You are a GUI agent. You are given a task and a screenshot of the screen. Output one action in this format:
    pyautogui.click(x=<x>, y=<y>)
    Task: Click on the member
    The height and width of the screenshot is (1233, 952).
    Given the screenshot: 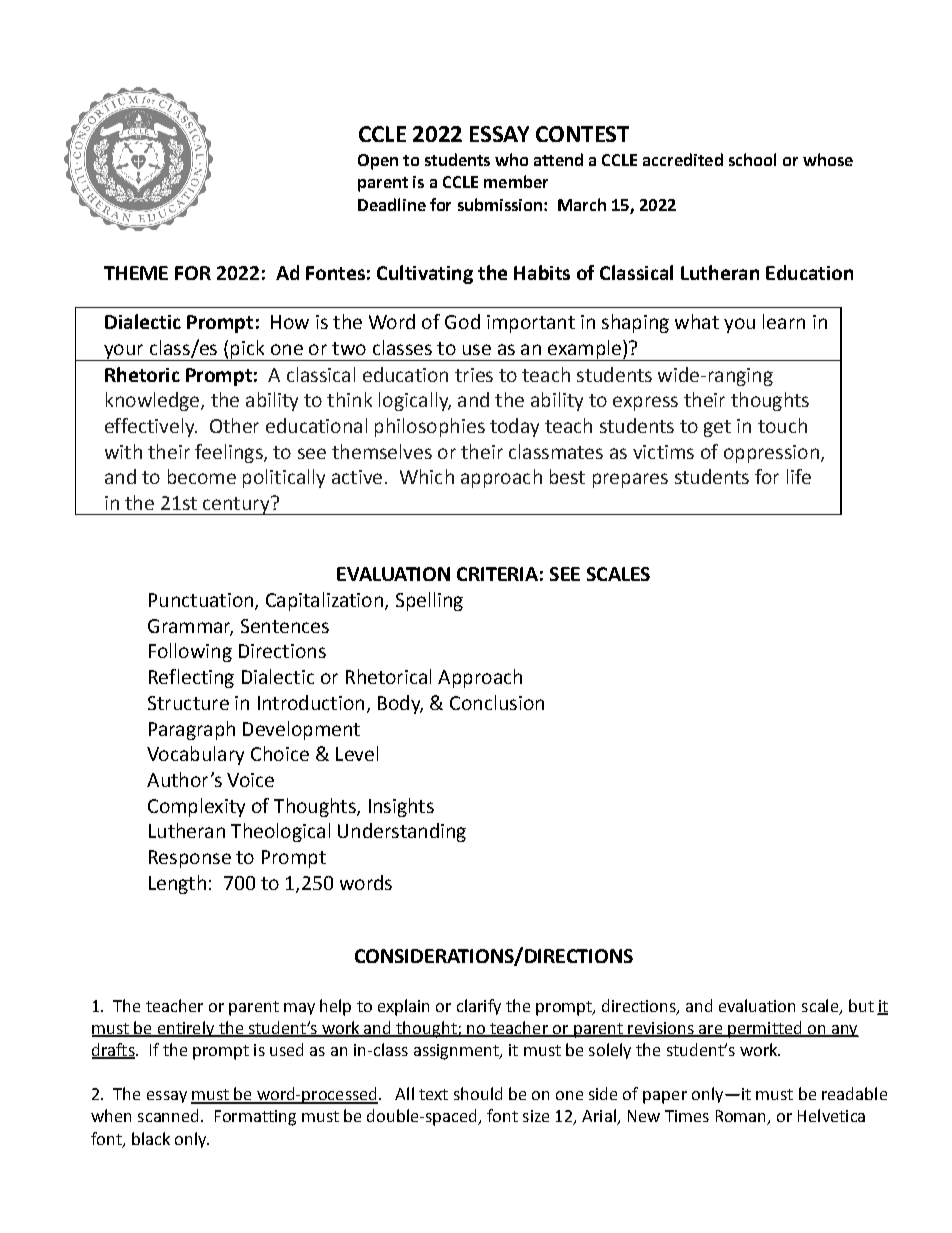 What is the action you would take?
    pyautogui.click(x=516, y=181)
